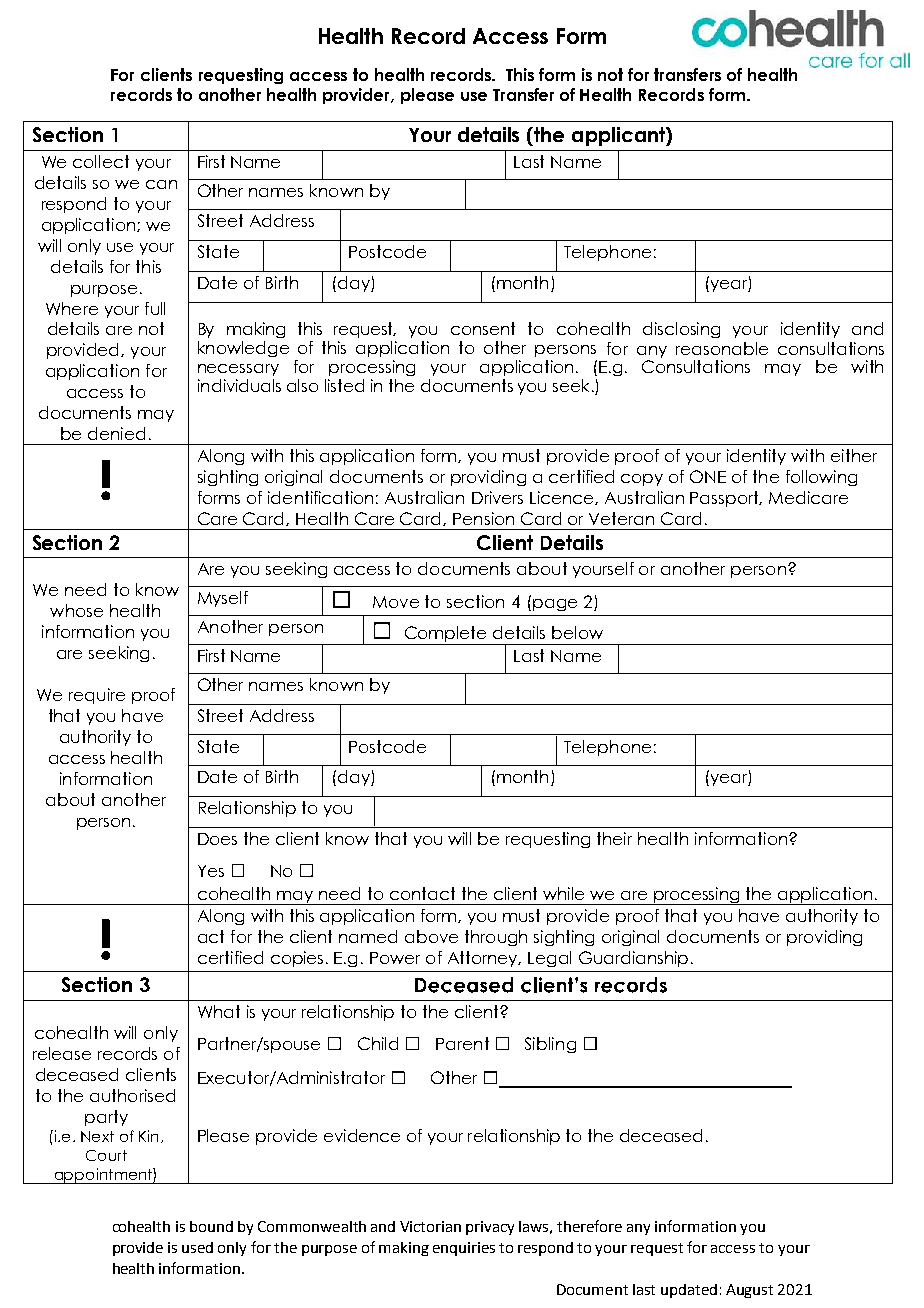  I want to click on Passport, so click(725, 499).
